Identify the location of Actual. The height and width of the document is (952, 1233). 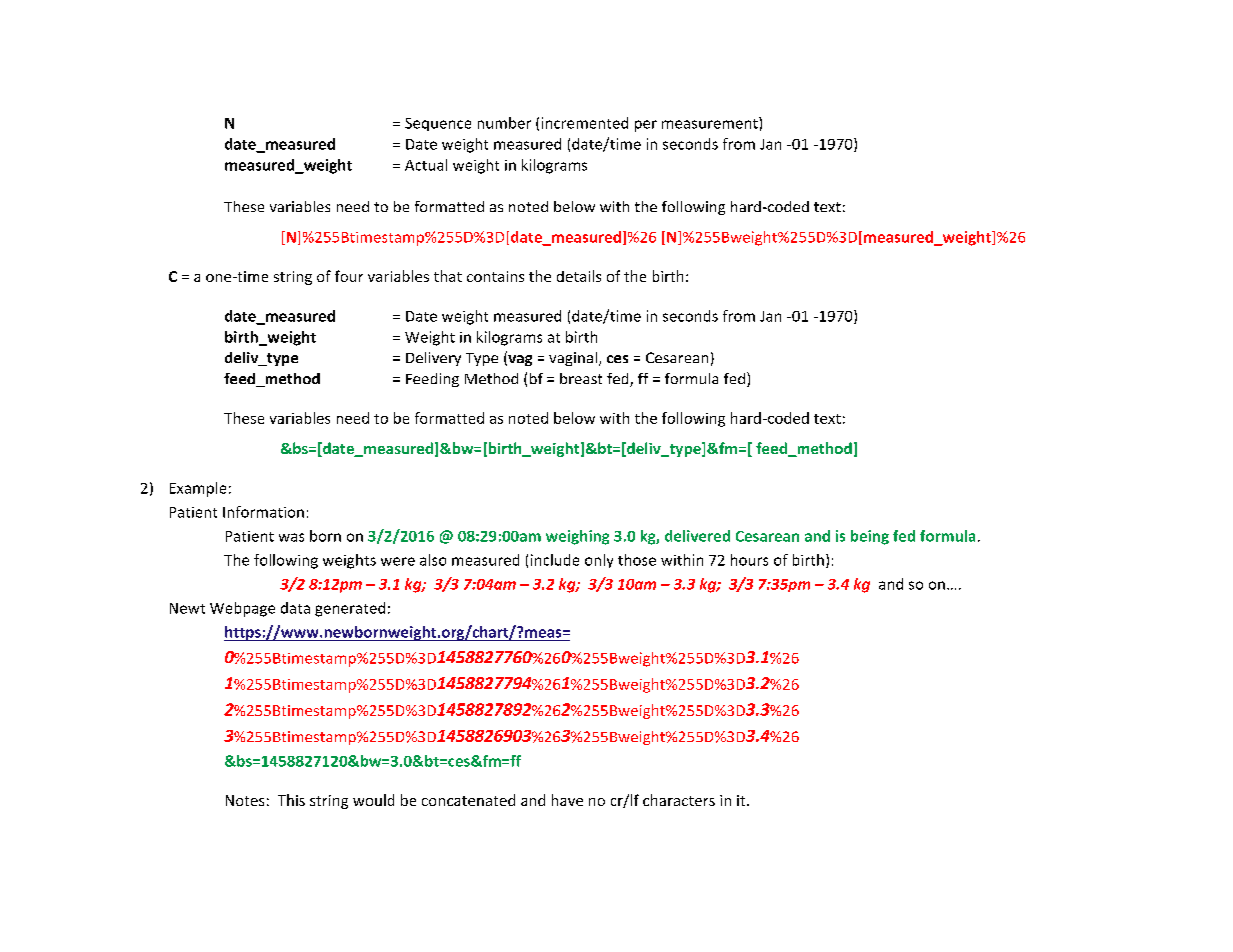
(426, 165).
